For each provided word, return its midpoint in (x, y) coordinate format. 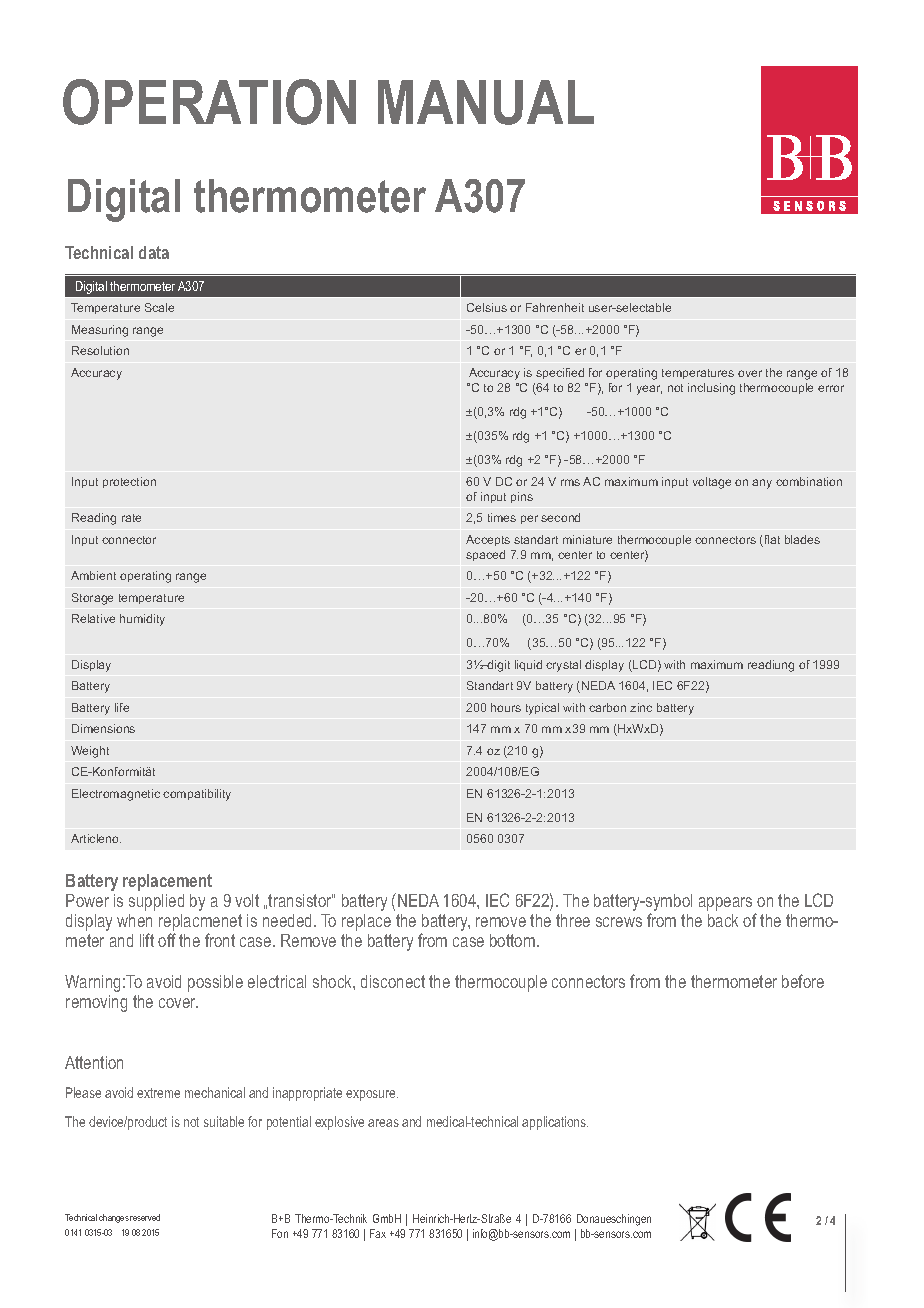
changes (114, 1218)
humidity (142, 620)
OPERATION (209, 102)
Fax (378, 1233)
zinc (641, 707)
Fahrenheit (555, 307)
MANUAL (486, 102)
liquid (528, 665)
